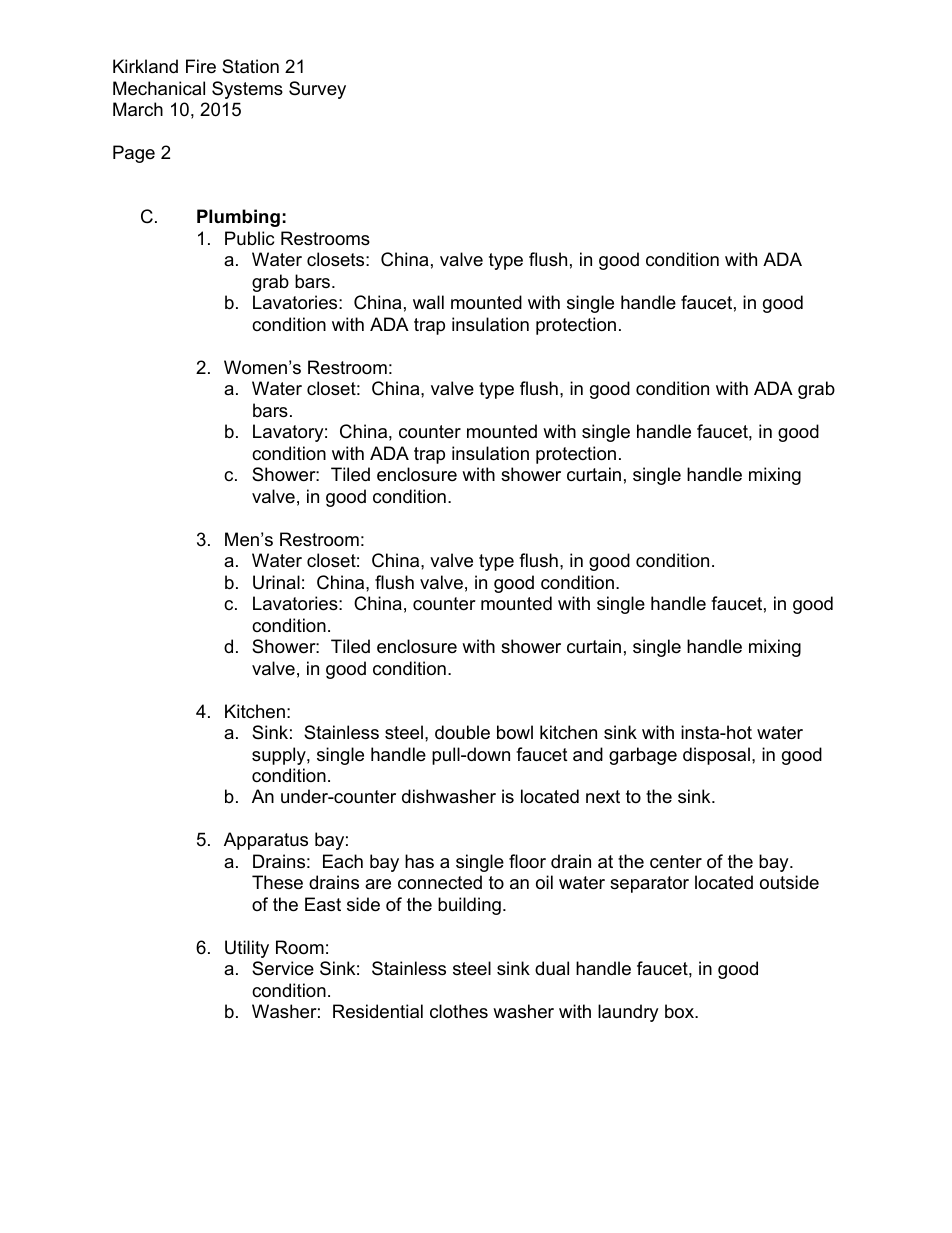  I want to click on double, so click(462, 732).
